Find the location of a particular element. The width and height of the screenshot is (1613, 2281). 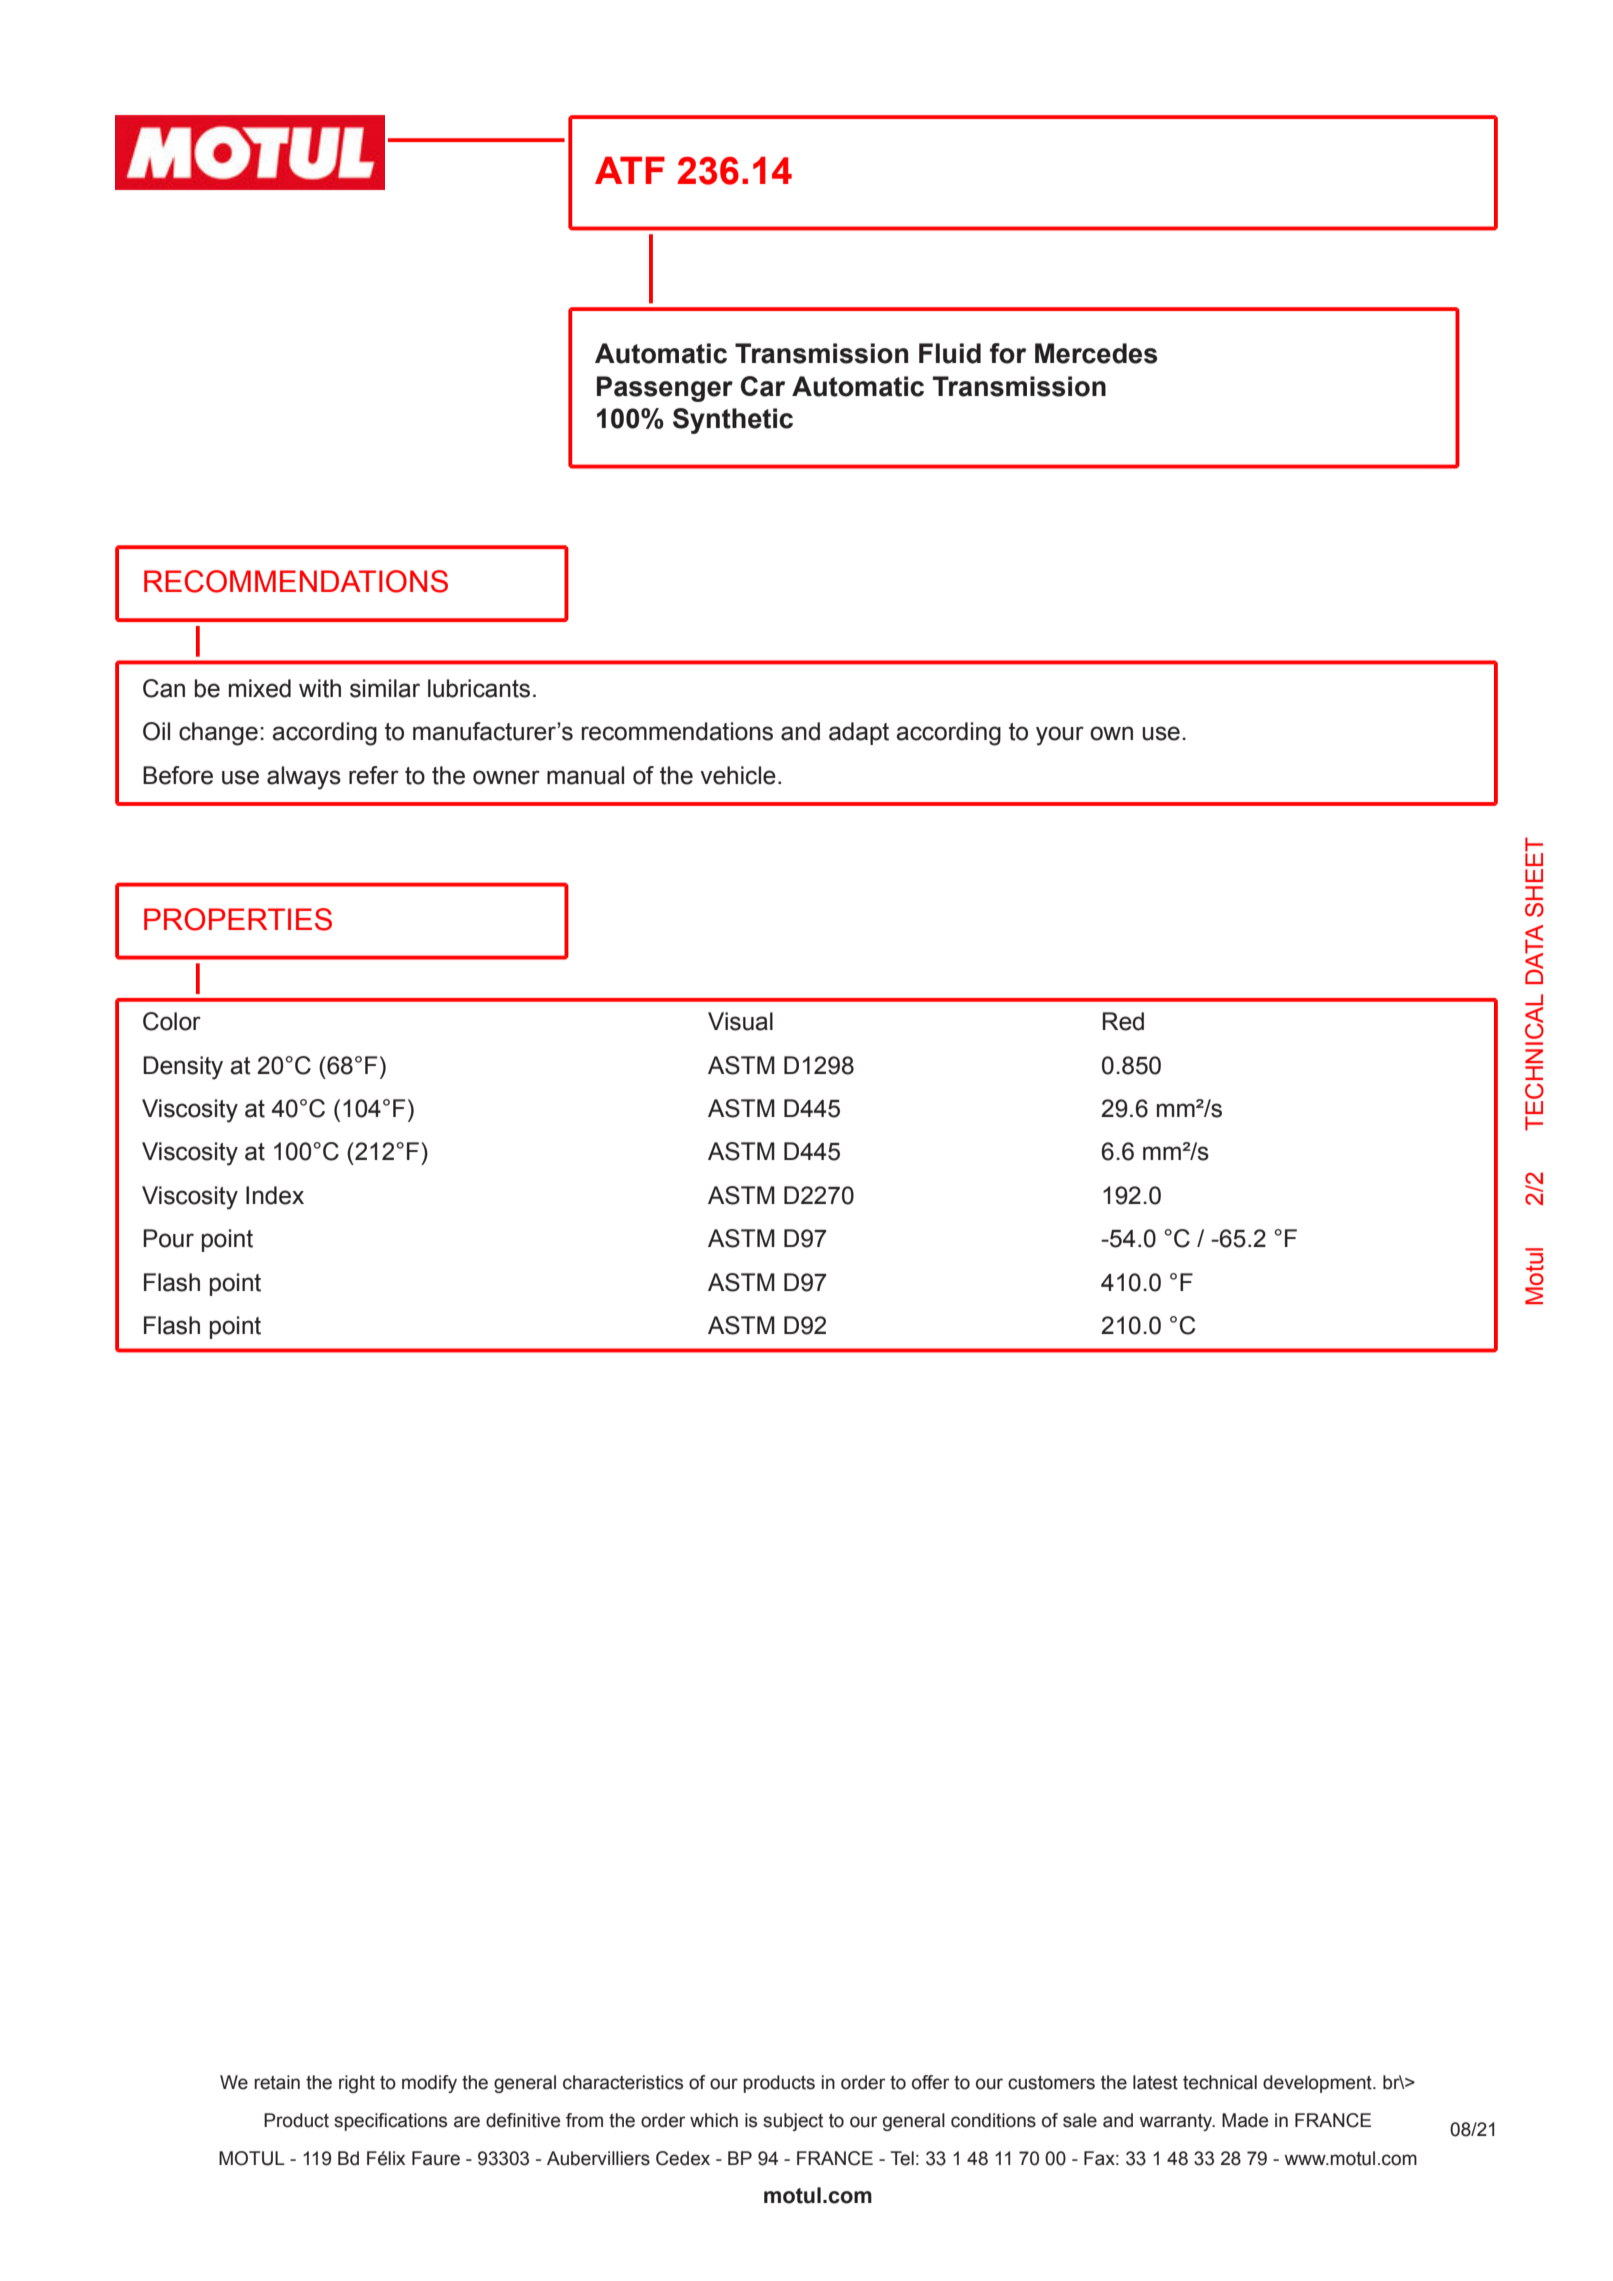

Pour is located at coordinates (168, 1238).
